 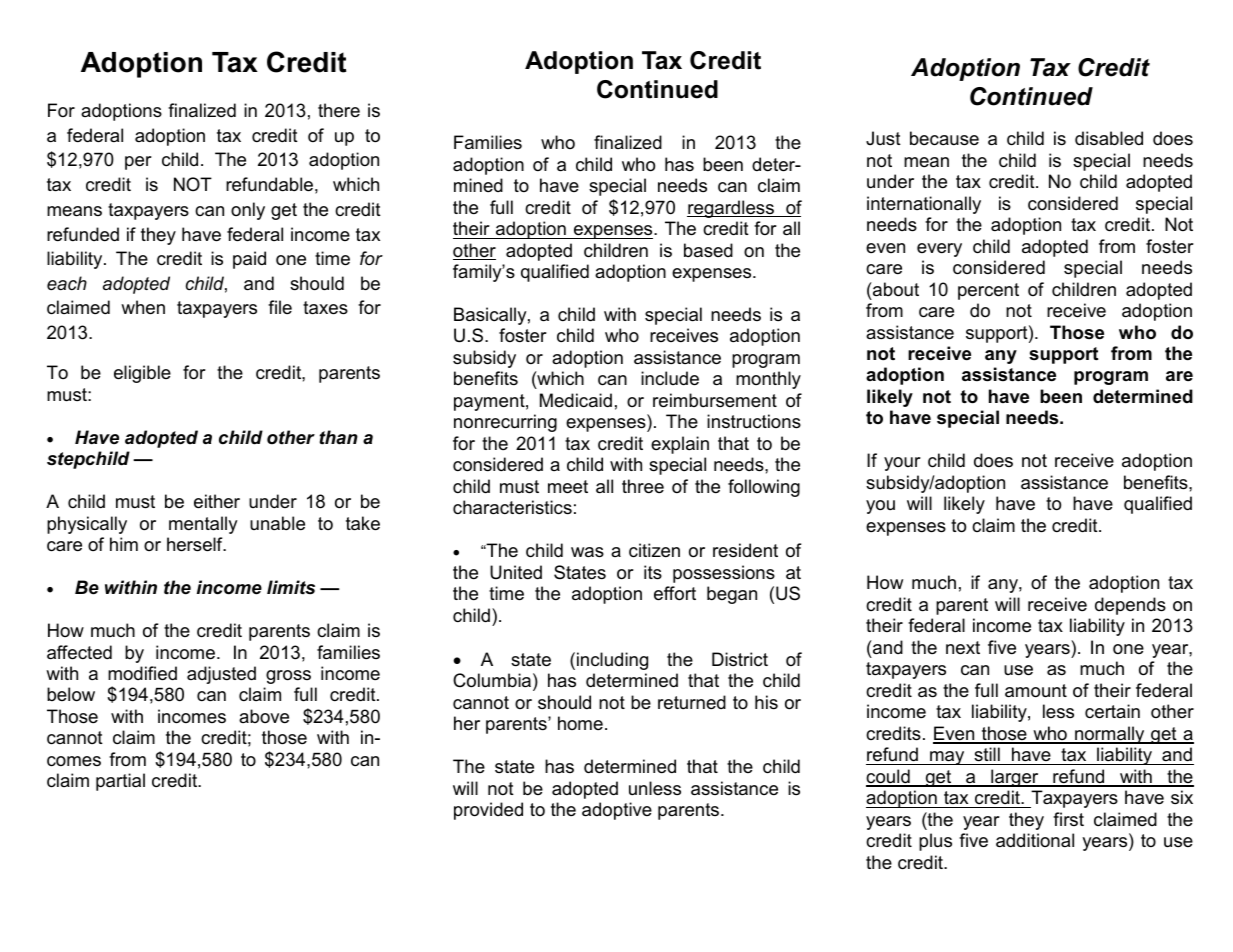 I want to click on partial, so click(x=120, y=782).
